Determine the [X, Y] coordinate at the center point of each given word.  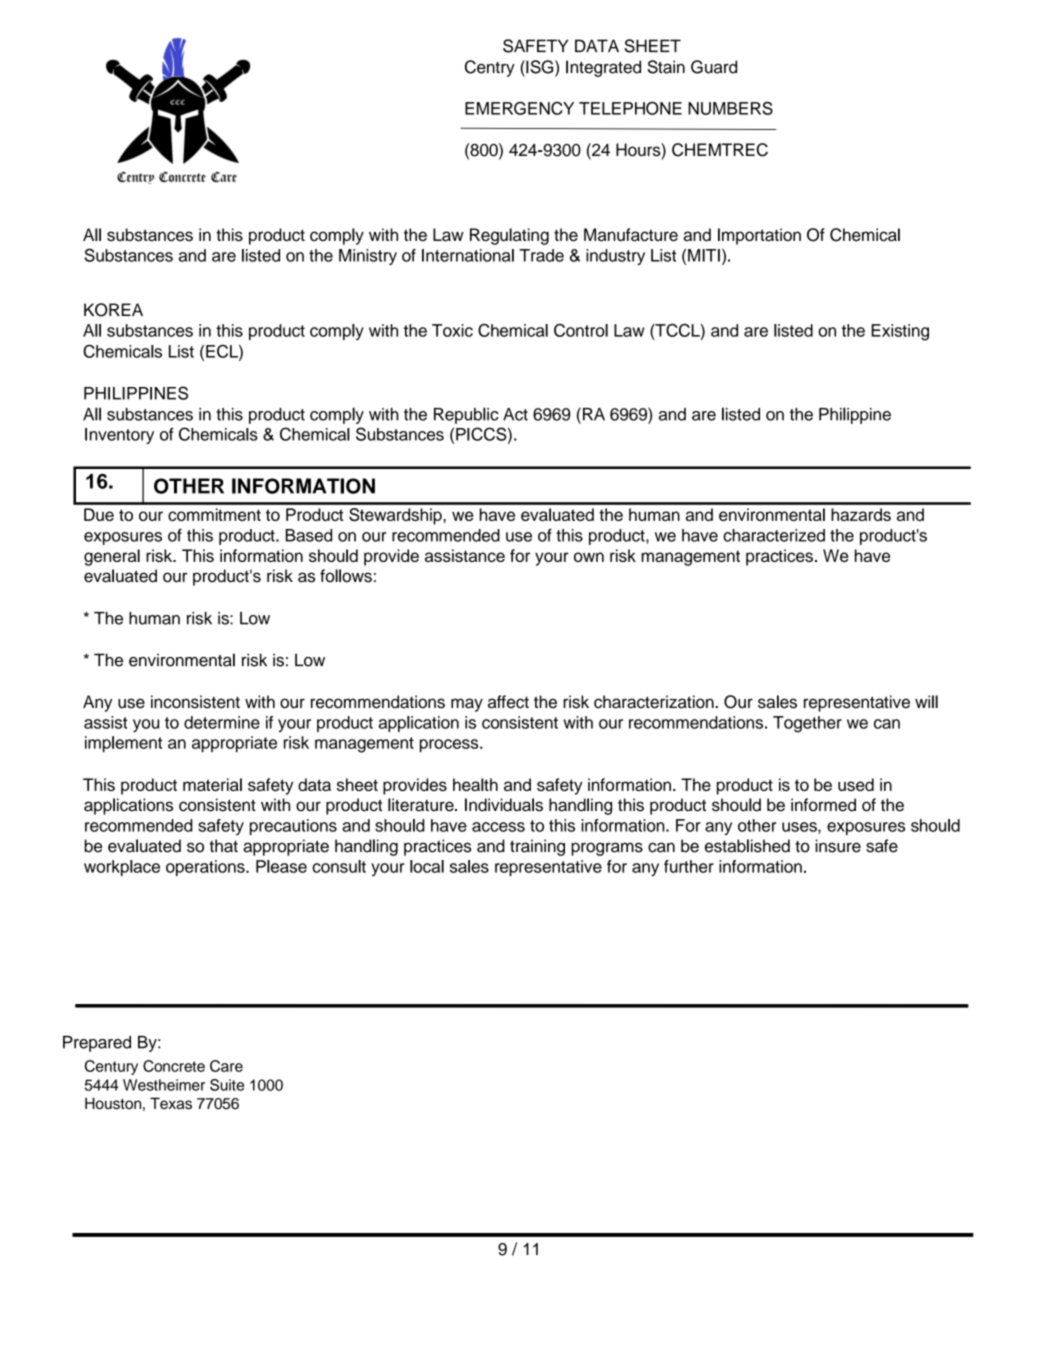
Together [807, 724]
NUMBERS [730, 108]
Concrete [174, 1066]
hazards [861, 514]
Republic [466, 415]
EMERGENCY [519, 108]
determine [222, 722]
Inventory [119, 436]
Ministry [368, 257]
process [450, 745]
